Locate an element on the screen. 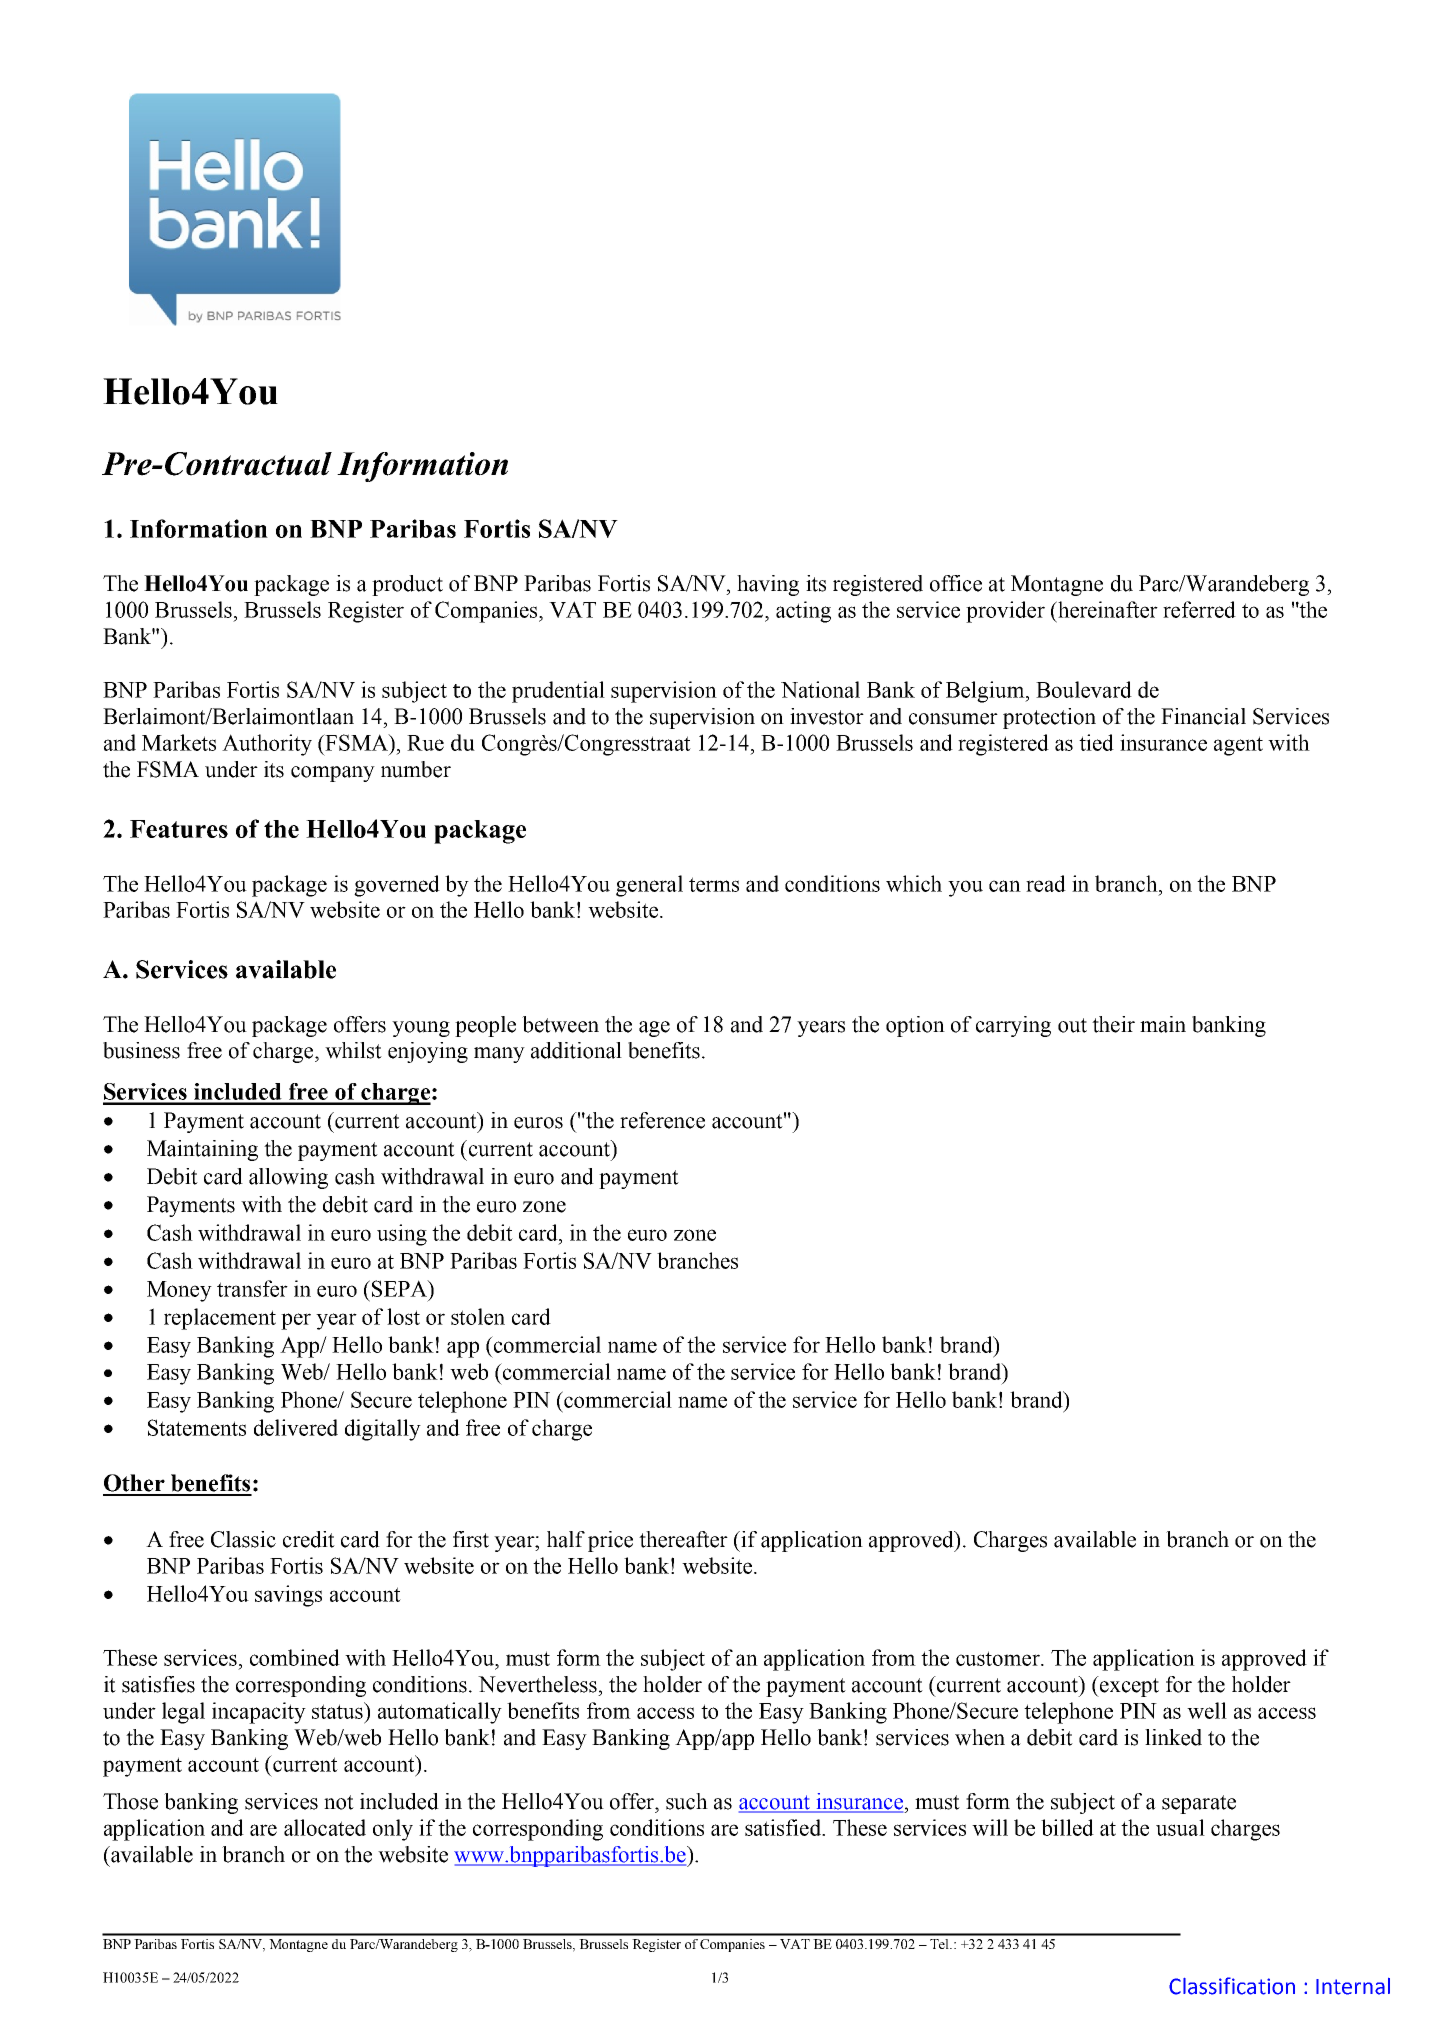  transfer is located at coordinates (252, 1288).
